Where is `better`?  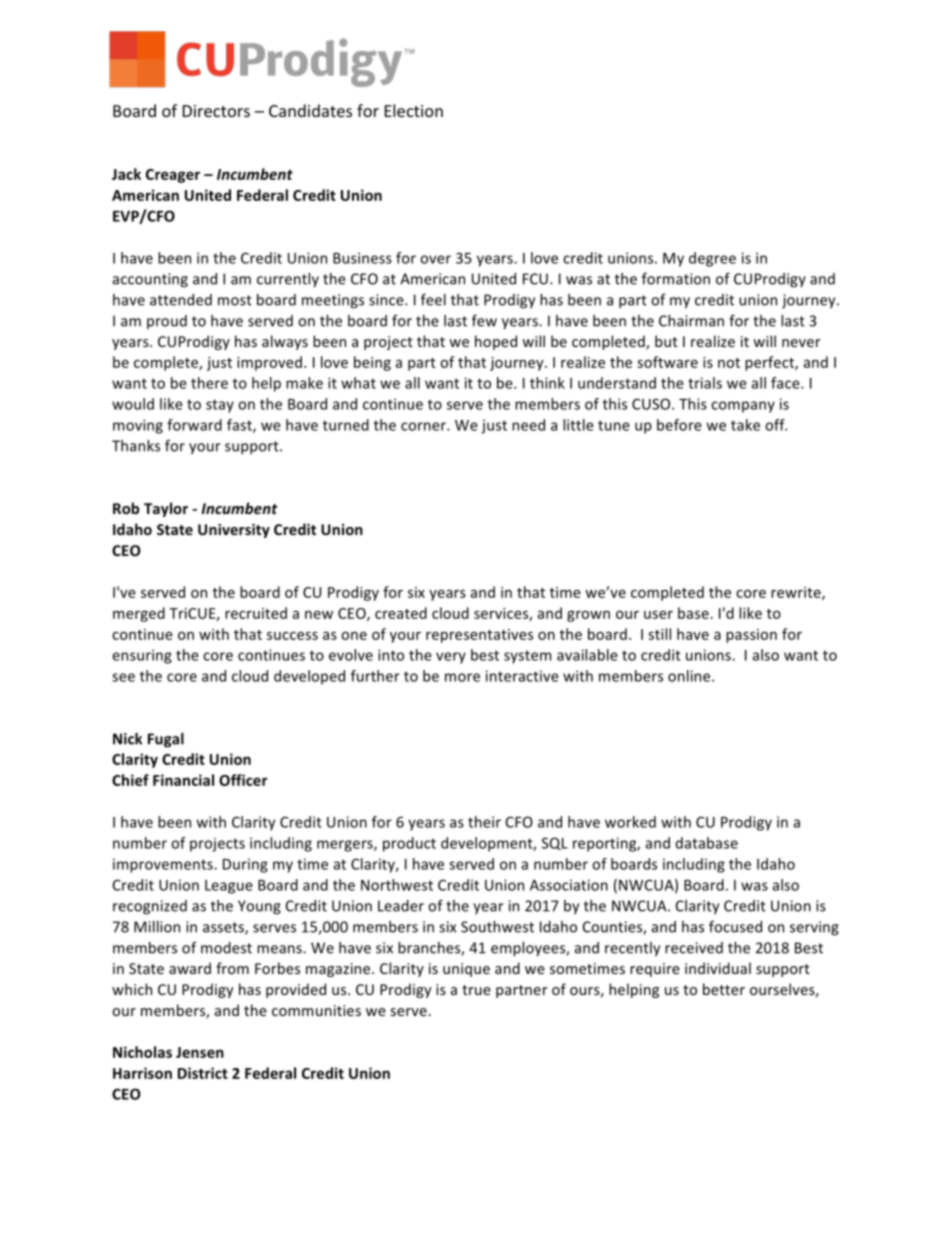 better is located at coordinates (724, 989).
